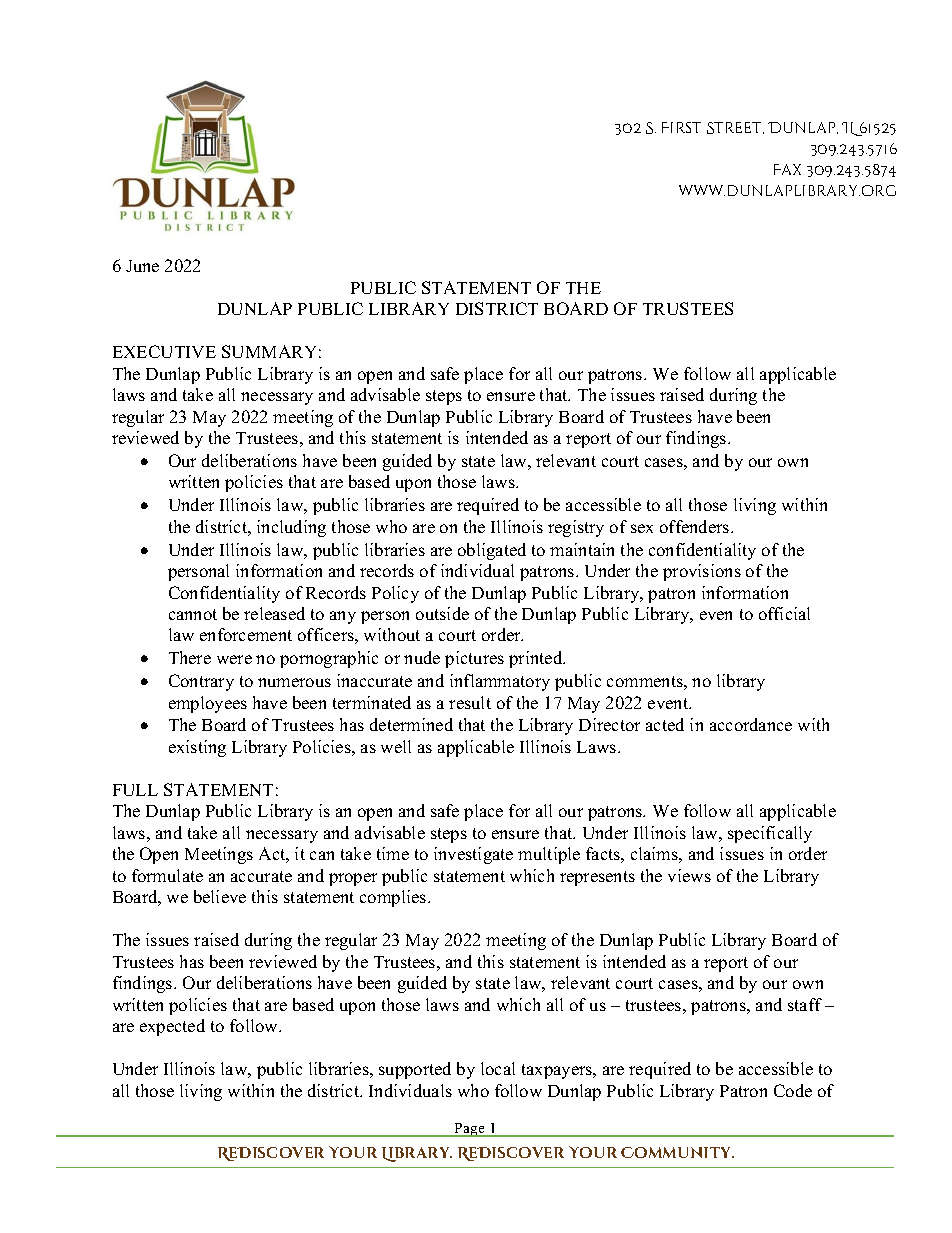  What do you see at coordinates (246, 634) in the screenshot?
I see `enforcement` at bounding box center [246, 634].
